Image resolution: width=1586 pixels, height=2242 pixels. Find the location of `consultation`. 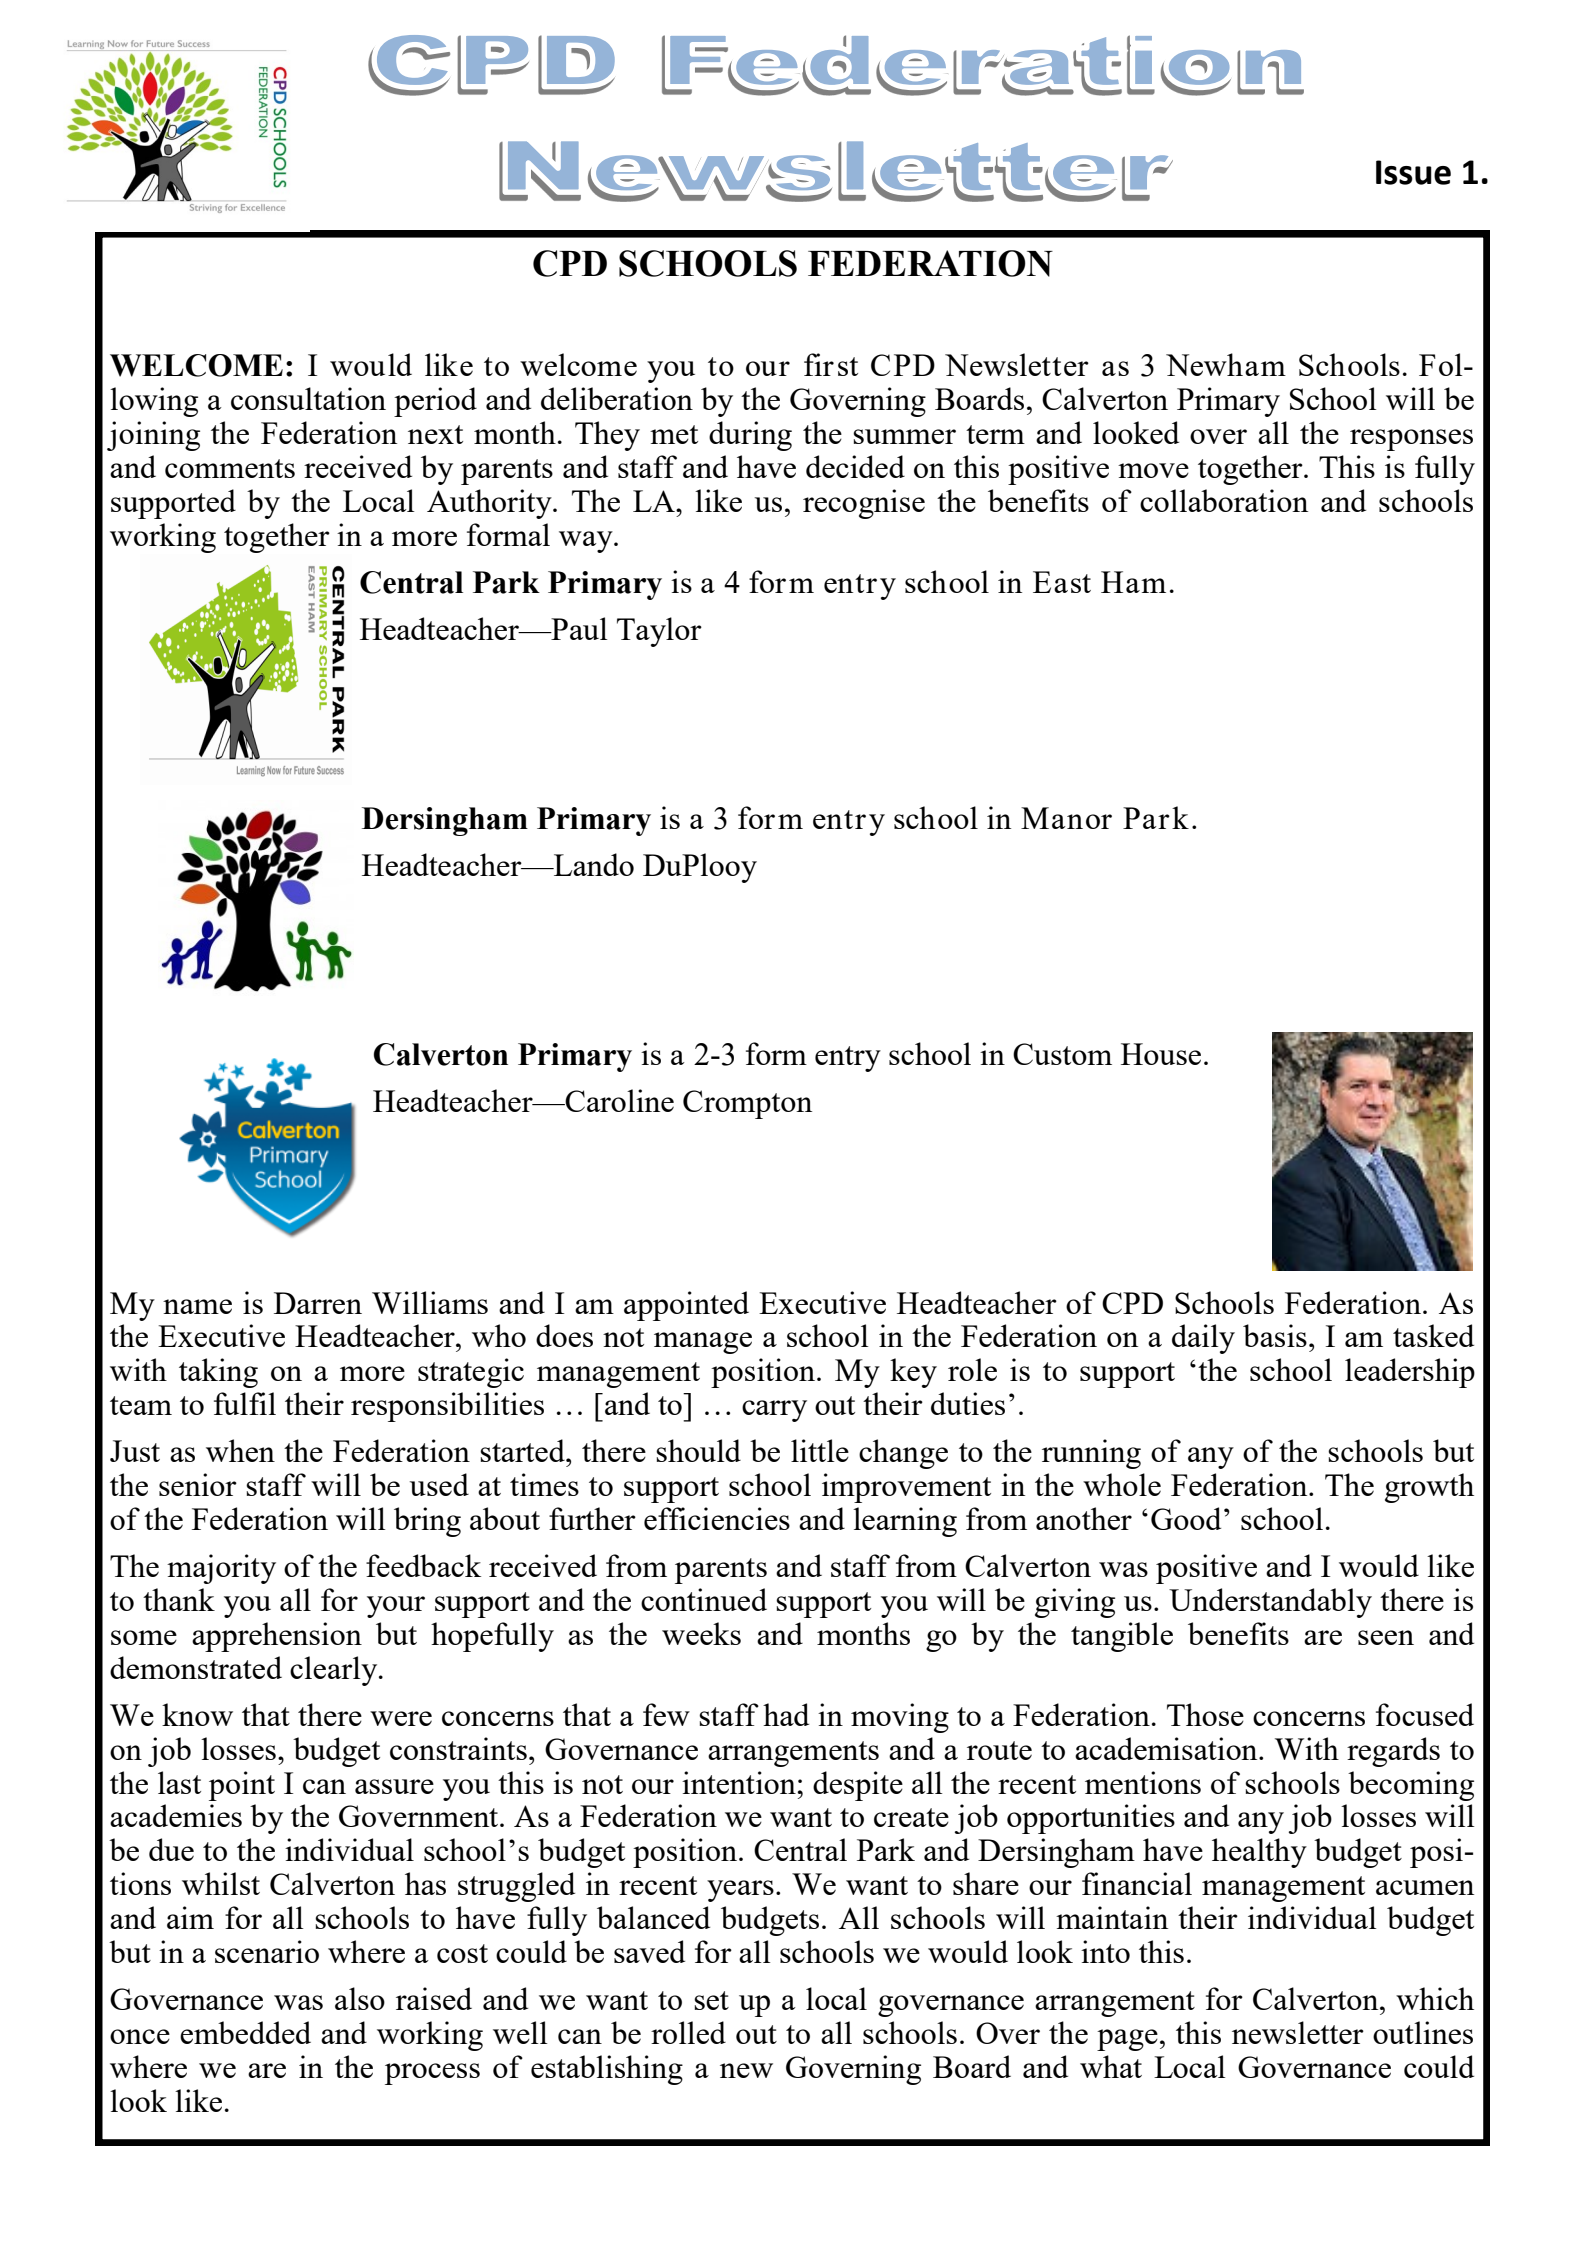

consultation is located at coordinates (308, 398).
